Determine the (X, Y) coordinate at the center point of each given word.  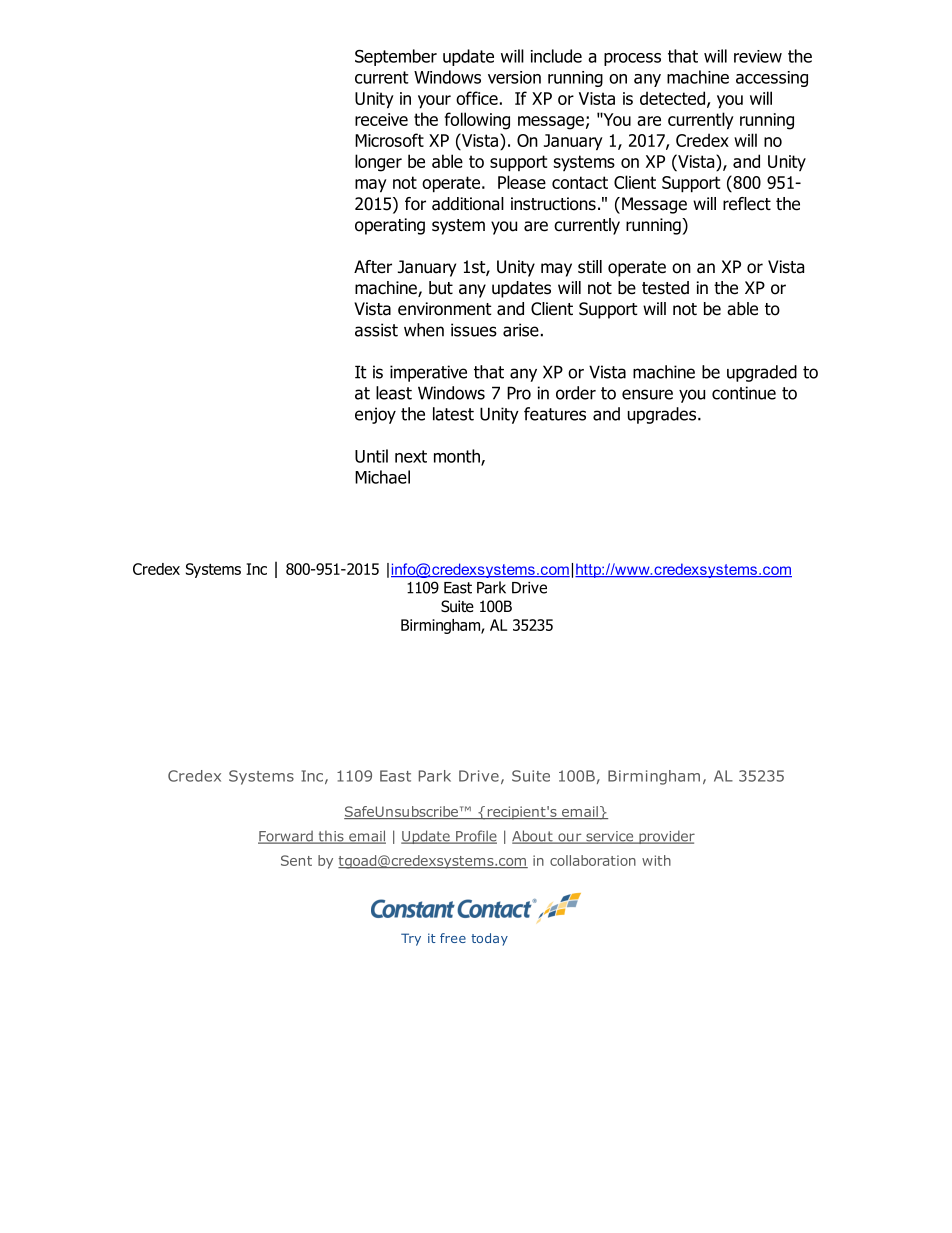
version (514, 77)
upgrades (663, 415)
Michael (382, 477)
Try (411, 939)
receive (381, 119)
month (458, 457)
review (758, 56)
